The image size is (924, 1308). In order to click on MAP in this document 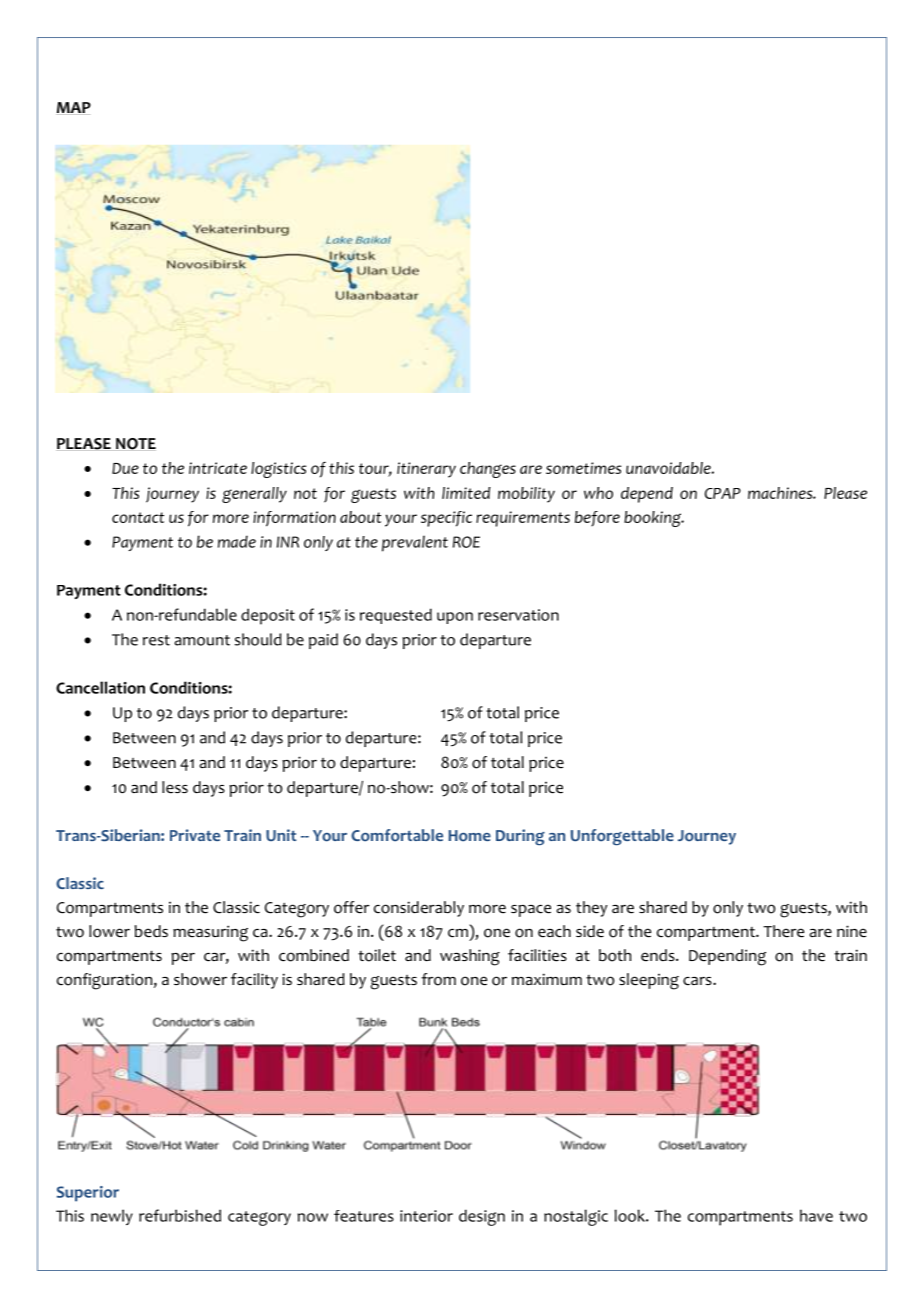, I will do `click(74, 107)`.
